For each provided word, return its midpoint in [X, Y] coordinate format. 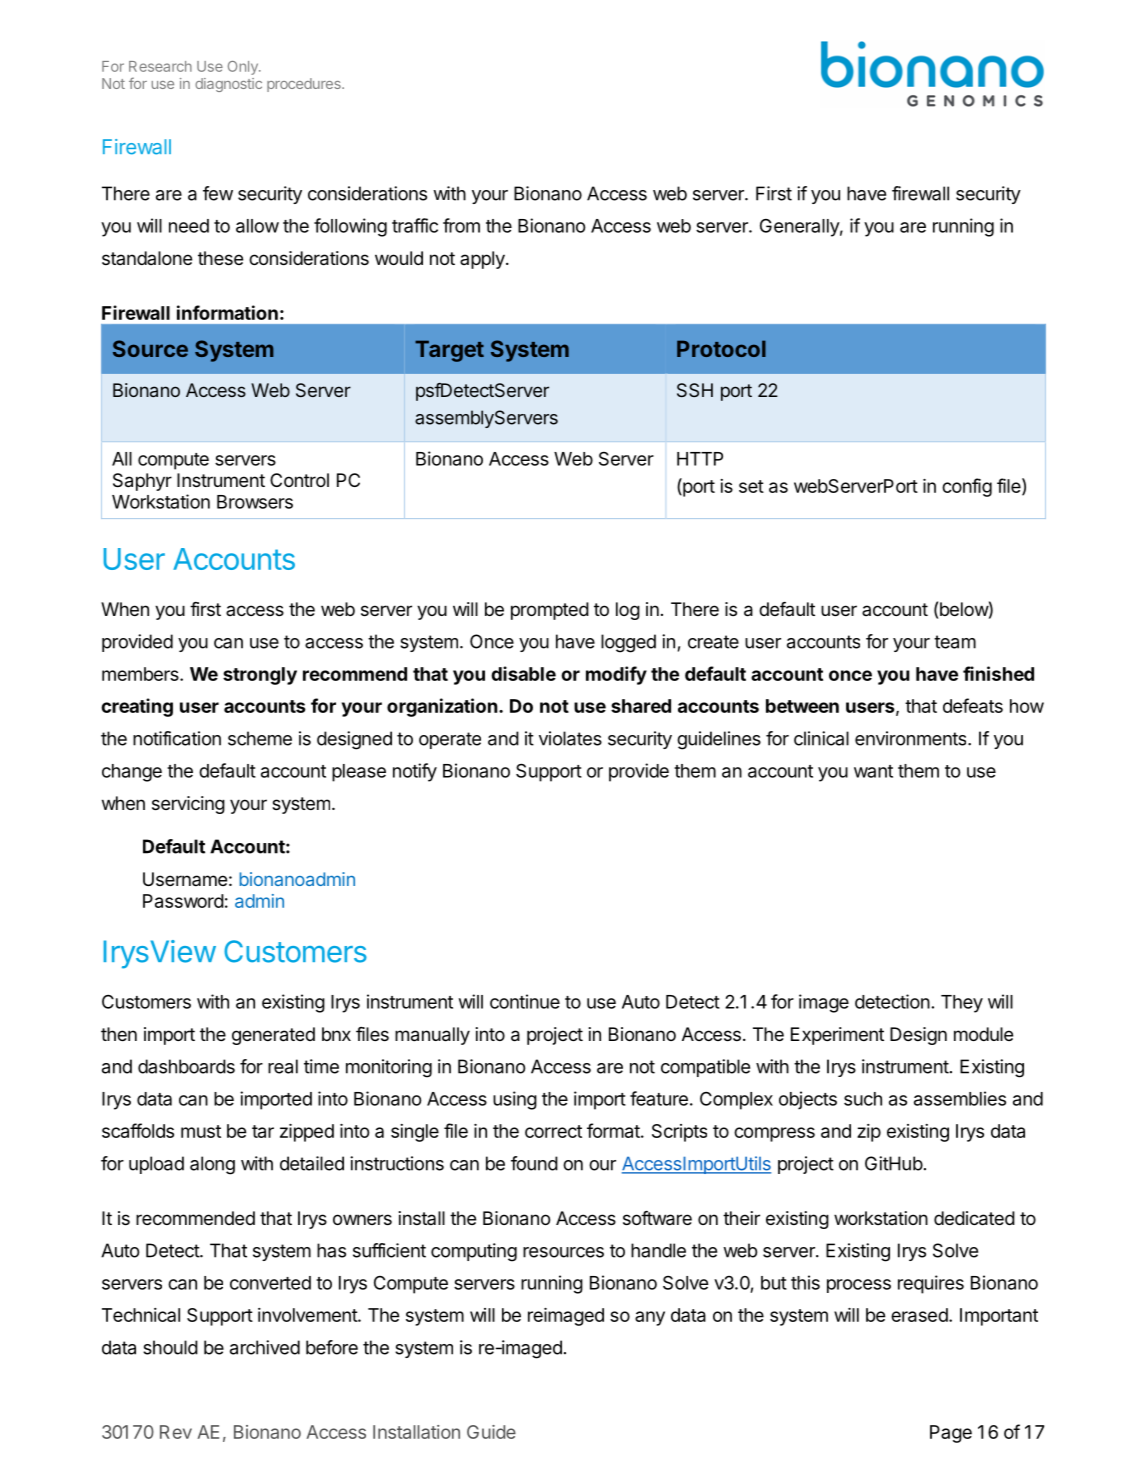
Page [951, 1434]
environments [912, 738]
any [650, 1318]
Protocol [721, 348]
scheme [260, 738]
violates [570, 738]
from [461, 225]
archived [265, 1347]
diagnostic [228, 85]
